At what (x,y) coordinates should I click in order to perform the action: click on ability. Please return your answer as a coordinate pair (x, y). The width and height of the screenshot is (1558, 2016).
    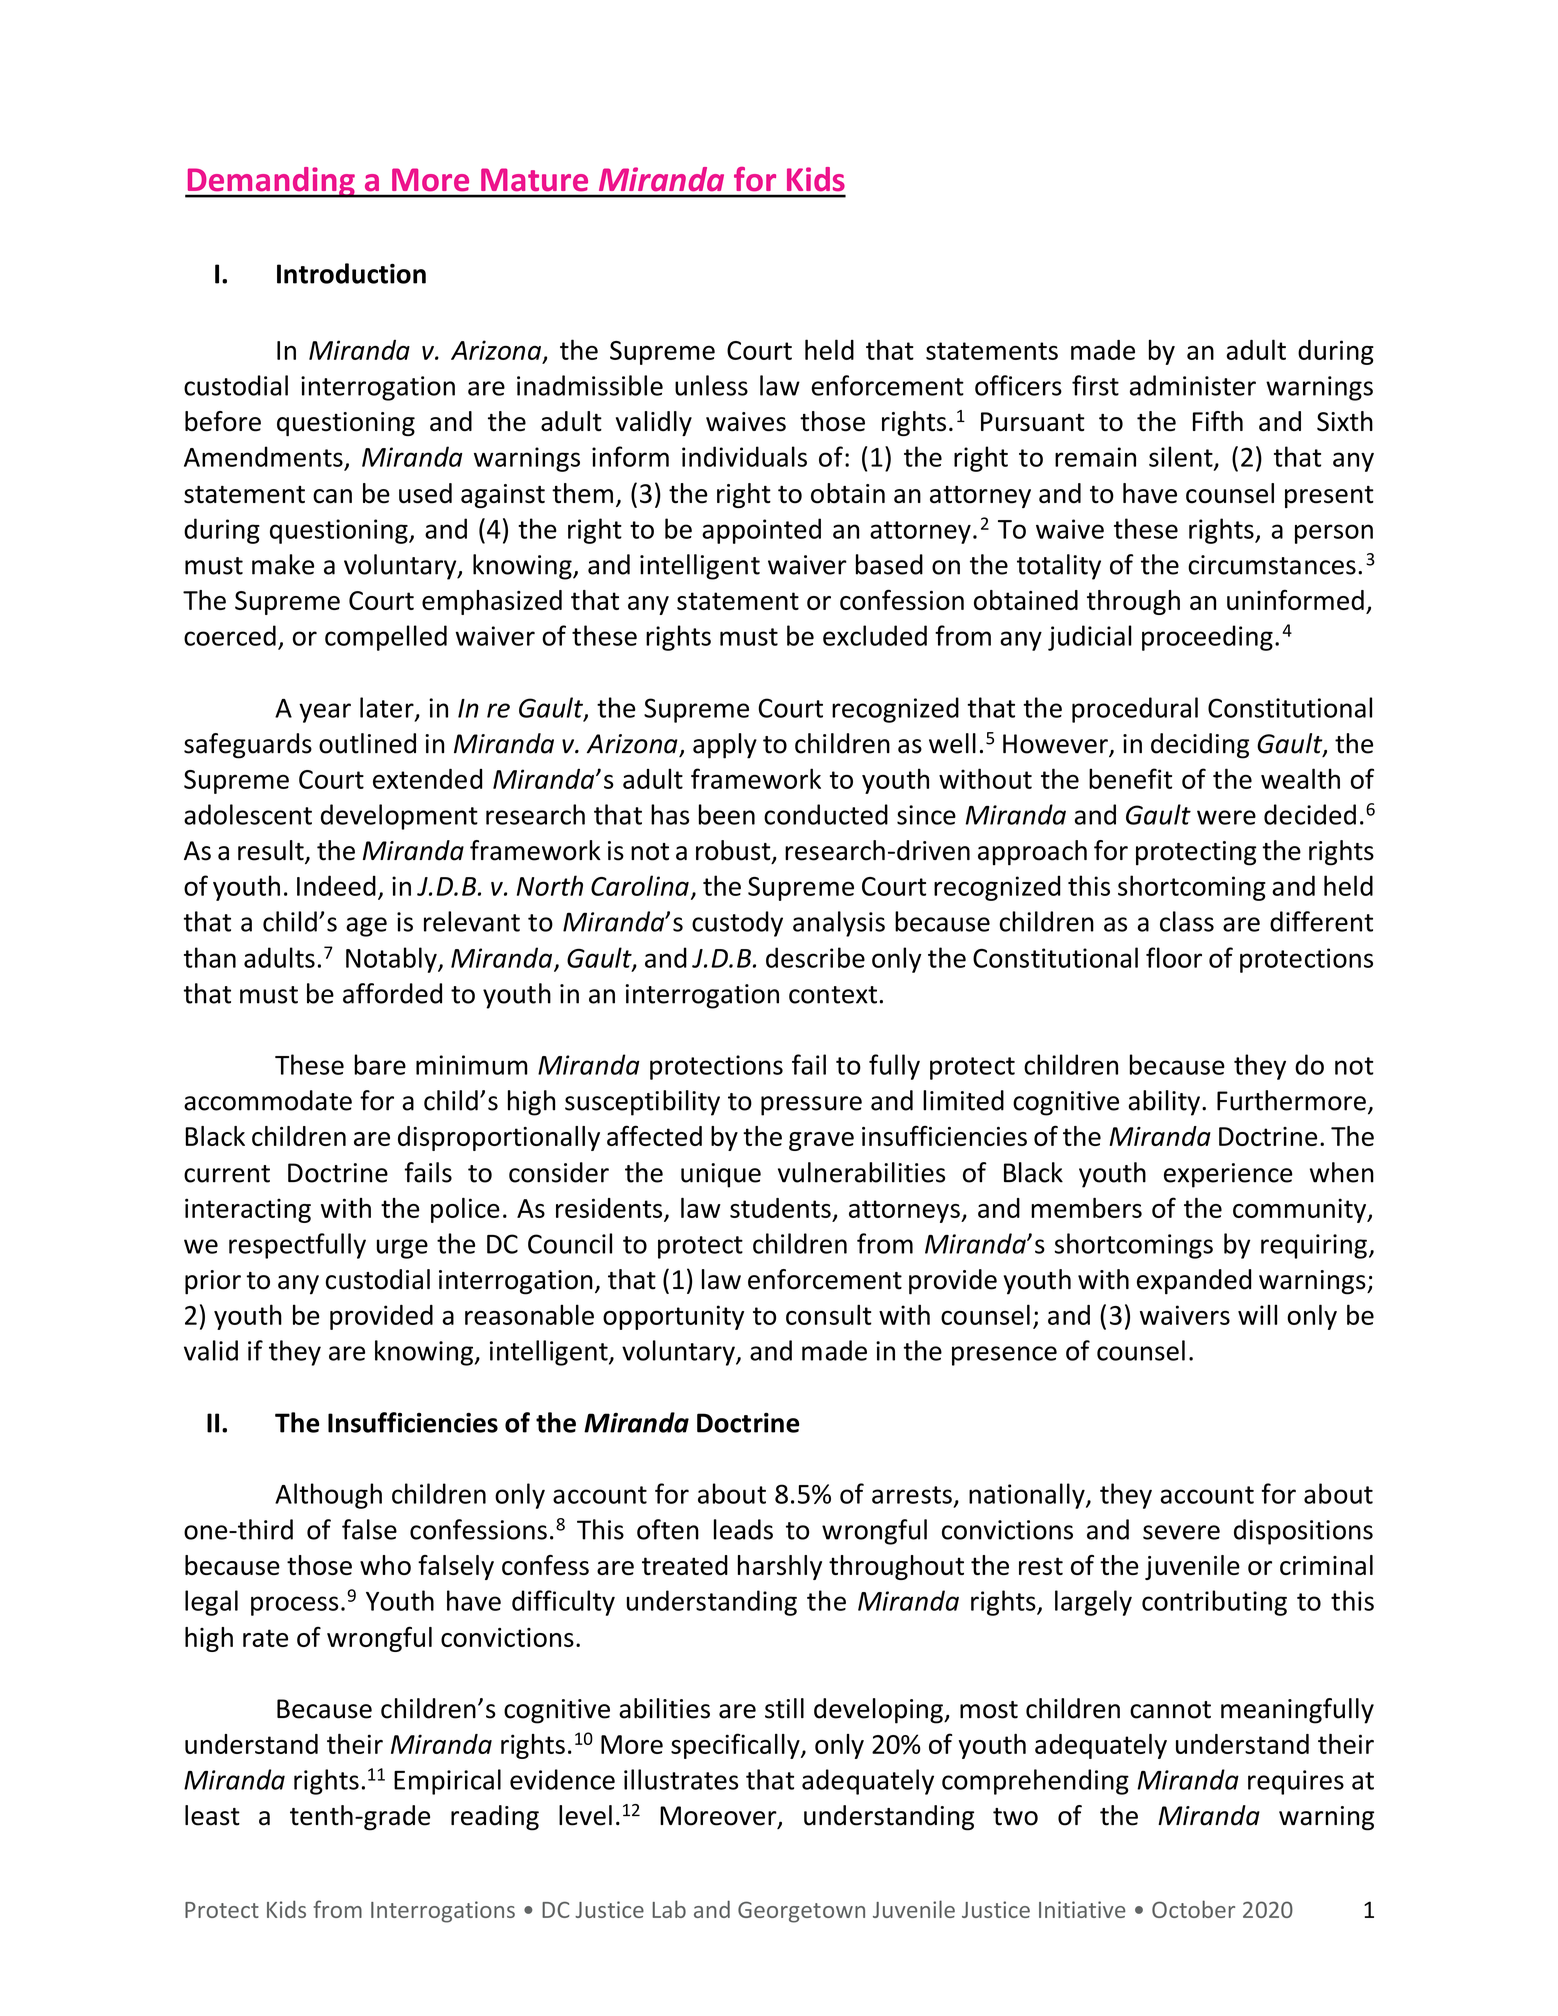
    Looking at the image, I should click on (1164, 1103).
